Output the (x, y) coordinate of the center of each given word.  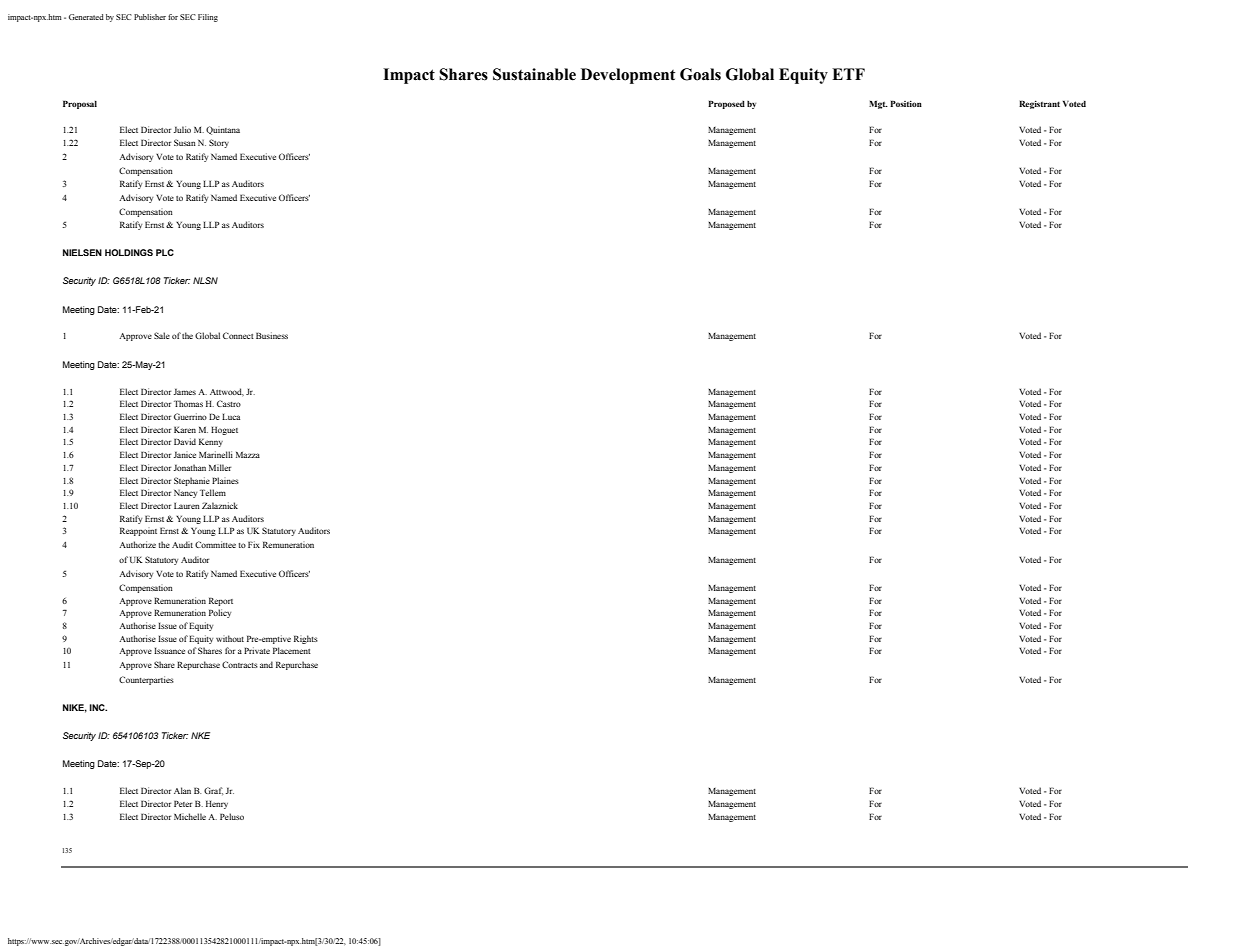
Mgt (878, 104)
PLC (165, 252)
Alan (182, 790)
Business (272, 335)
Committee (215, 544)
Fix (254, 544)
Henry (217, 804)
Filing (208, 18)
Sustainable (534, 74)
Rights (306, 639)
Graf (213, 791)
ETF (848, 74)
